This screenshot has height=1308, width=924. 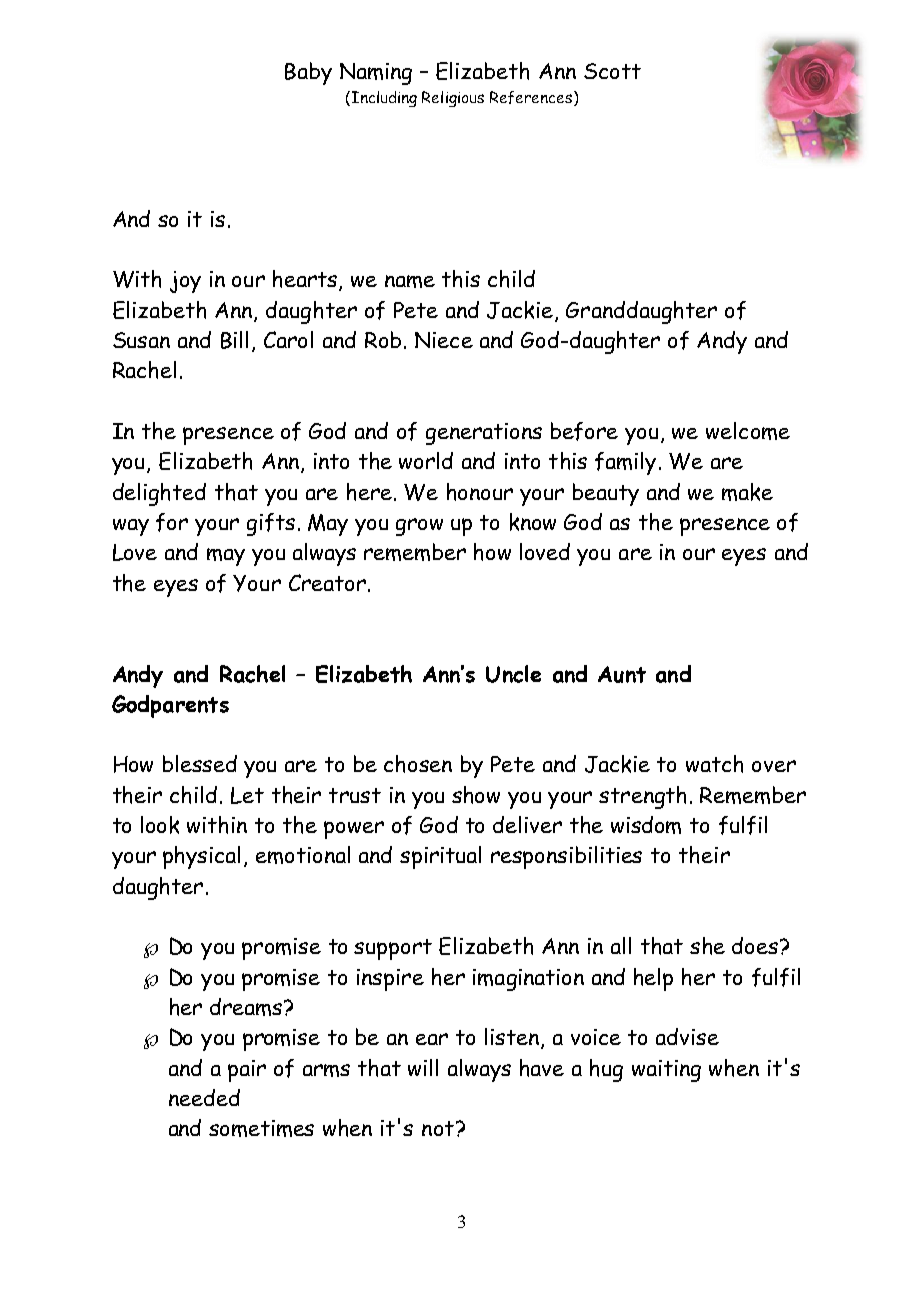 What do you see at coordinates (308, 73) in the screenshot?
I see `Baby` at bounding box center [308, 73].
